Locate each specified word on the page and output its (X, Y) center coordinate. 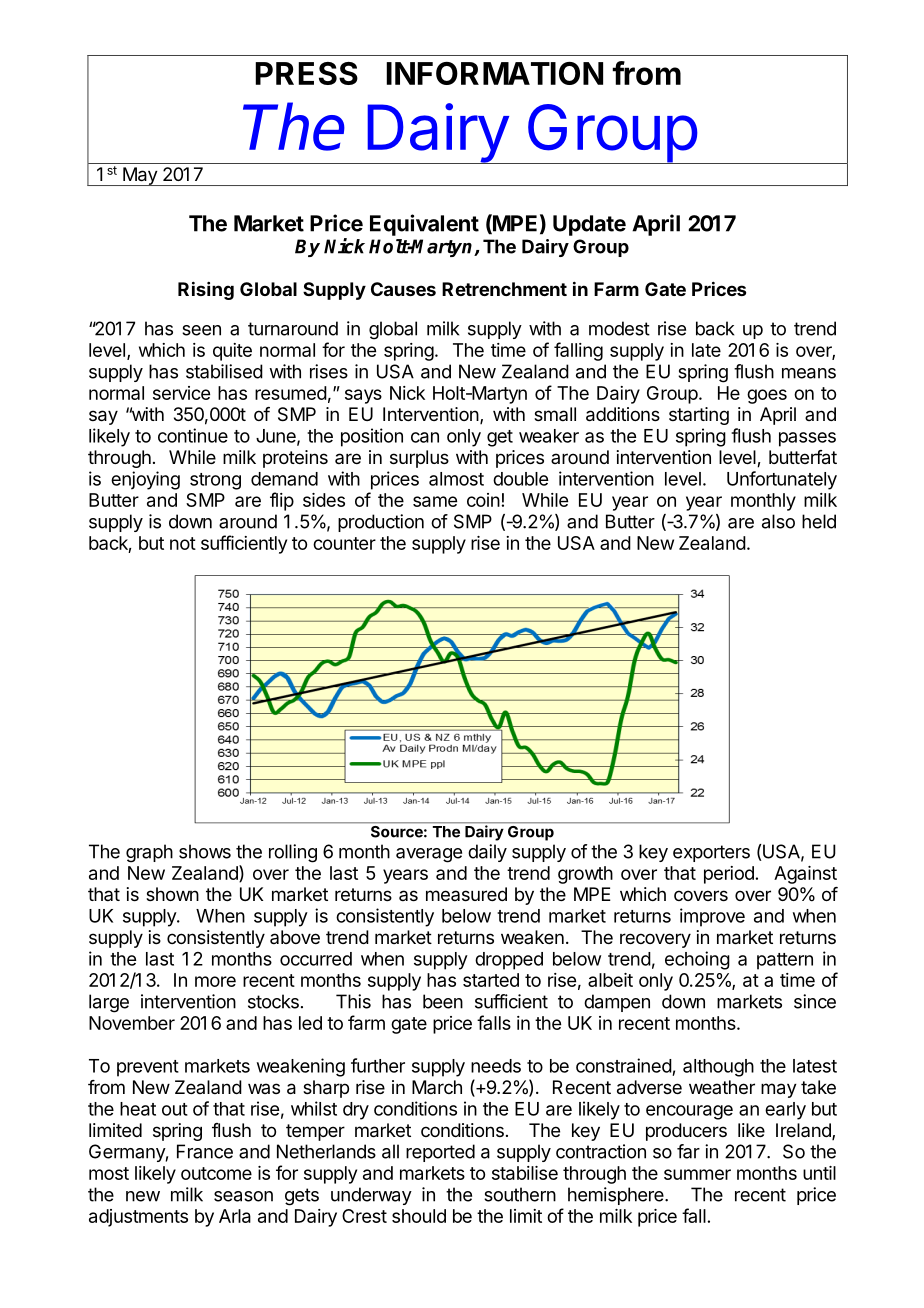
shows (205, 851)
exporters (711, 853)
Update (589, 225)
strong (215, 481)
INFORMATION (494, 73)
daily (487, 853)
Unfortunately (782, 480)
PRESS (306, 73)
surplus (419, 459)
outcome (216, 1173)
